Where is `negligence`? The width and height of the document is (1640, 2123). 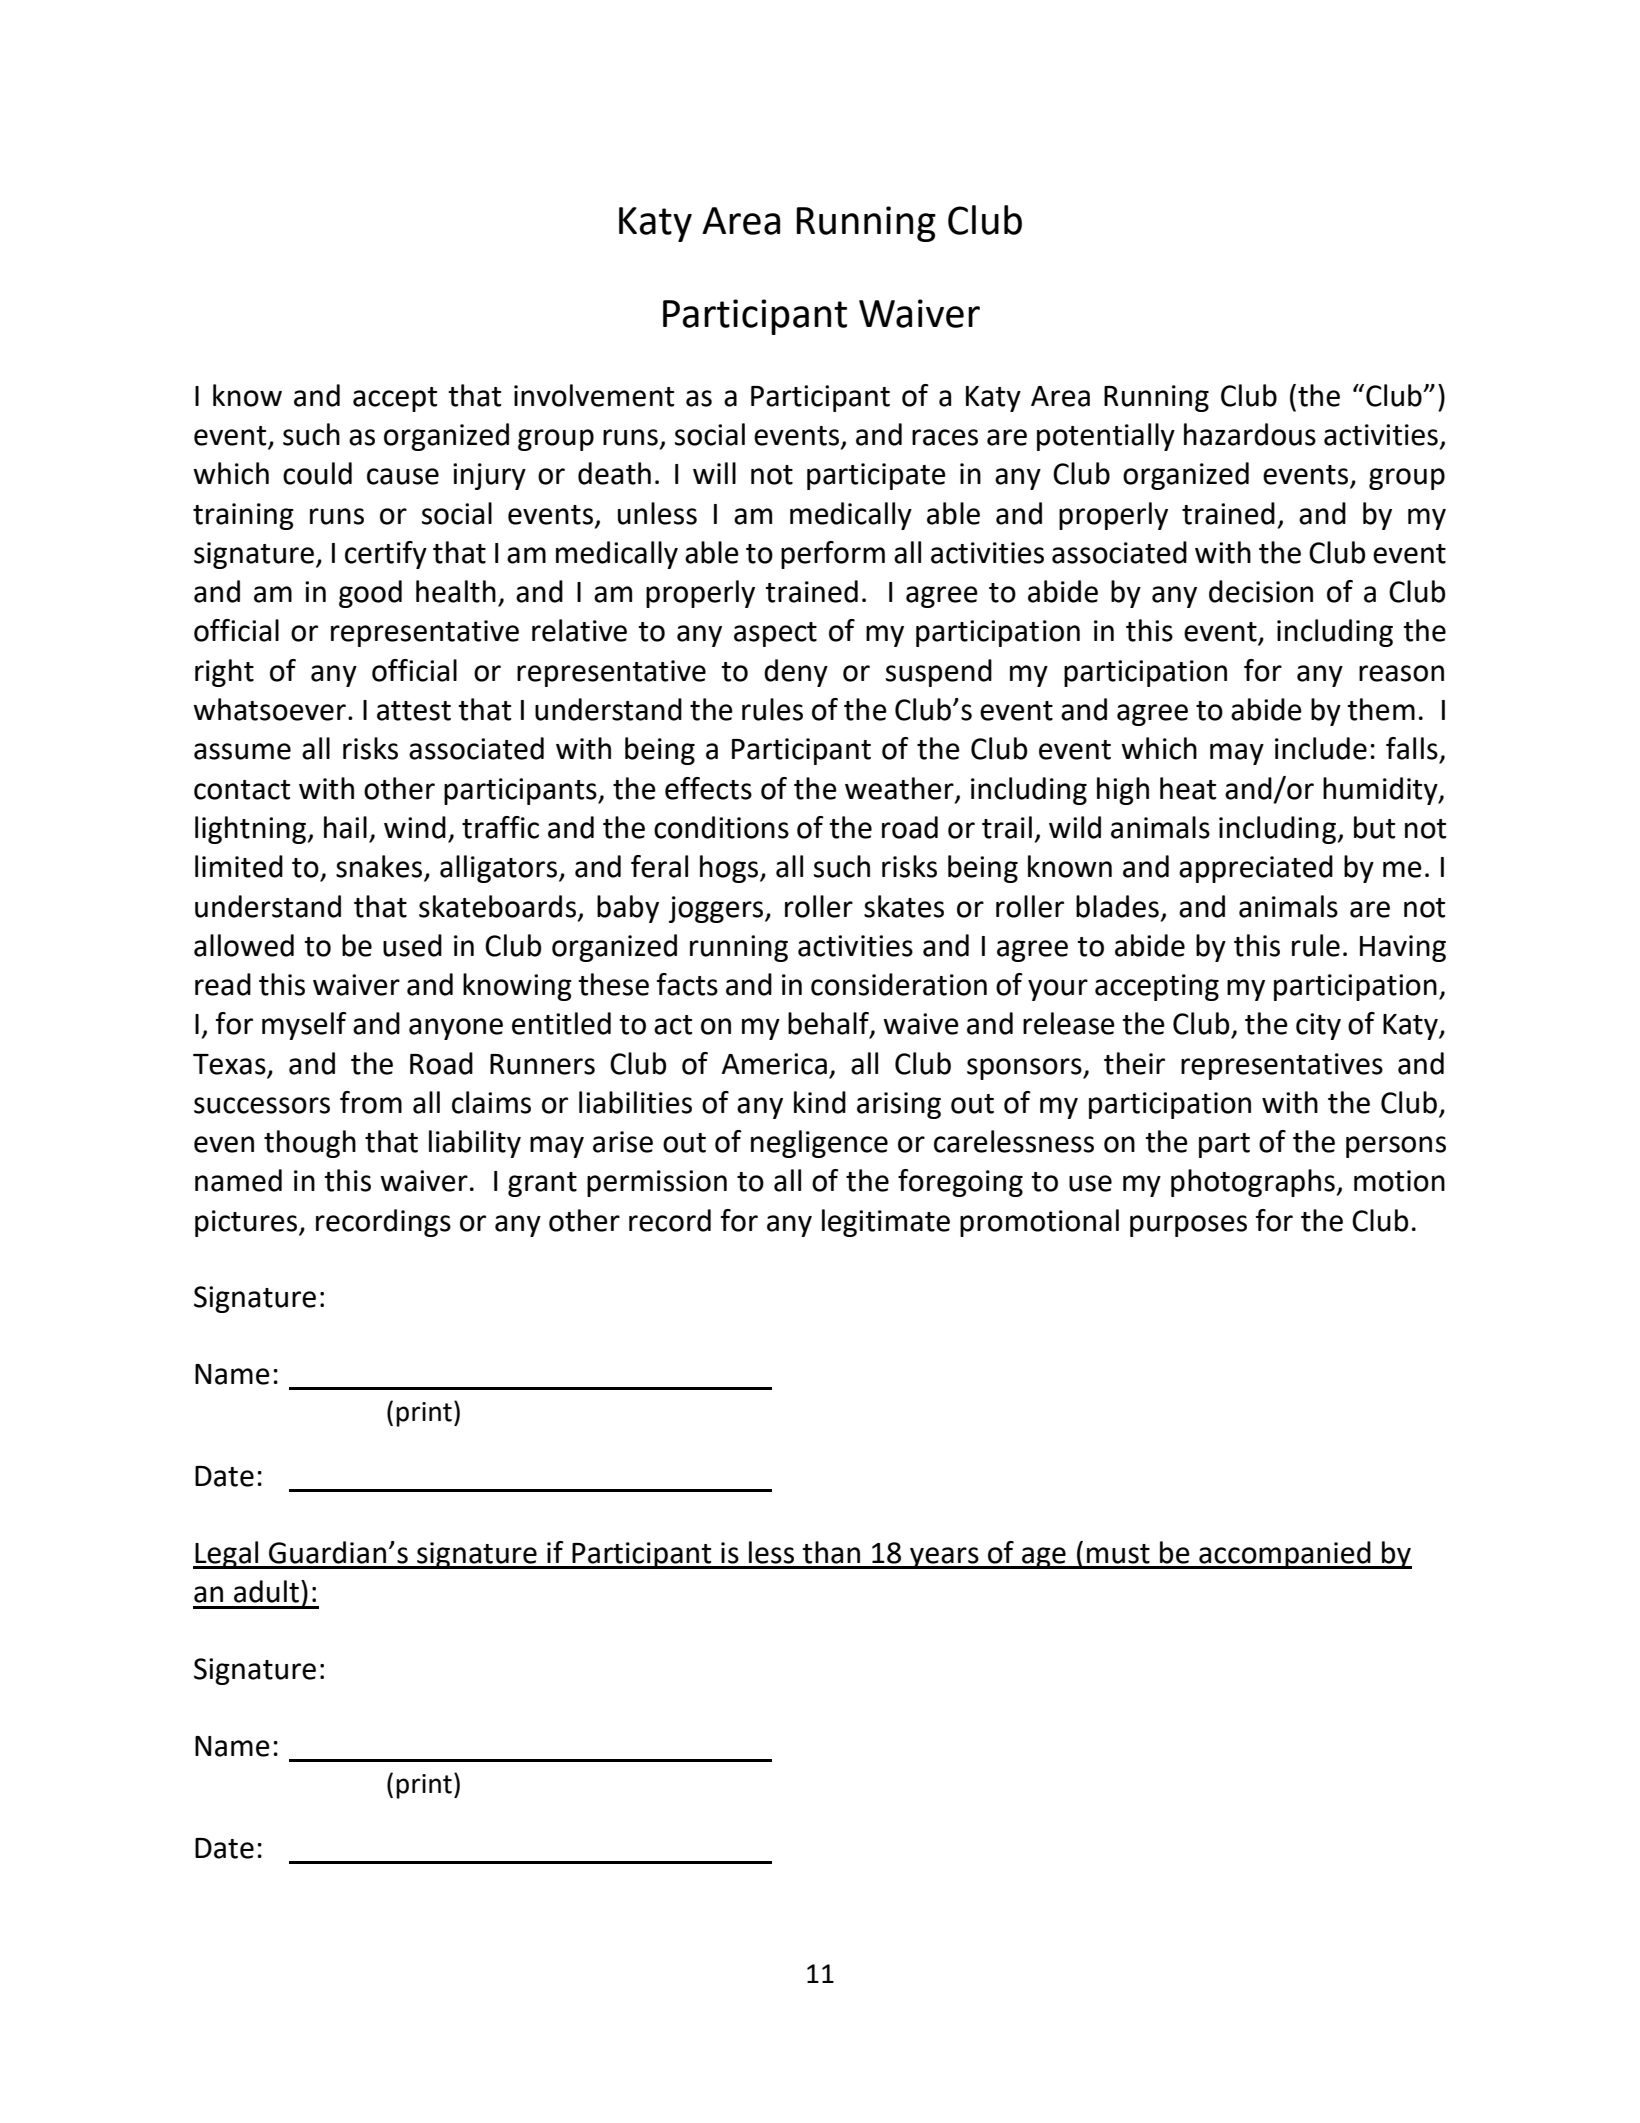
negligence is located at coordinates (819, 1144).
